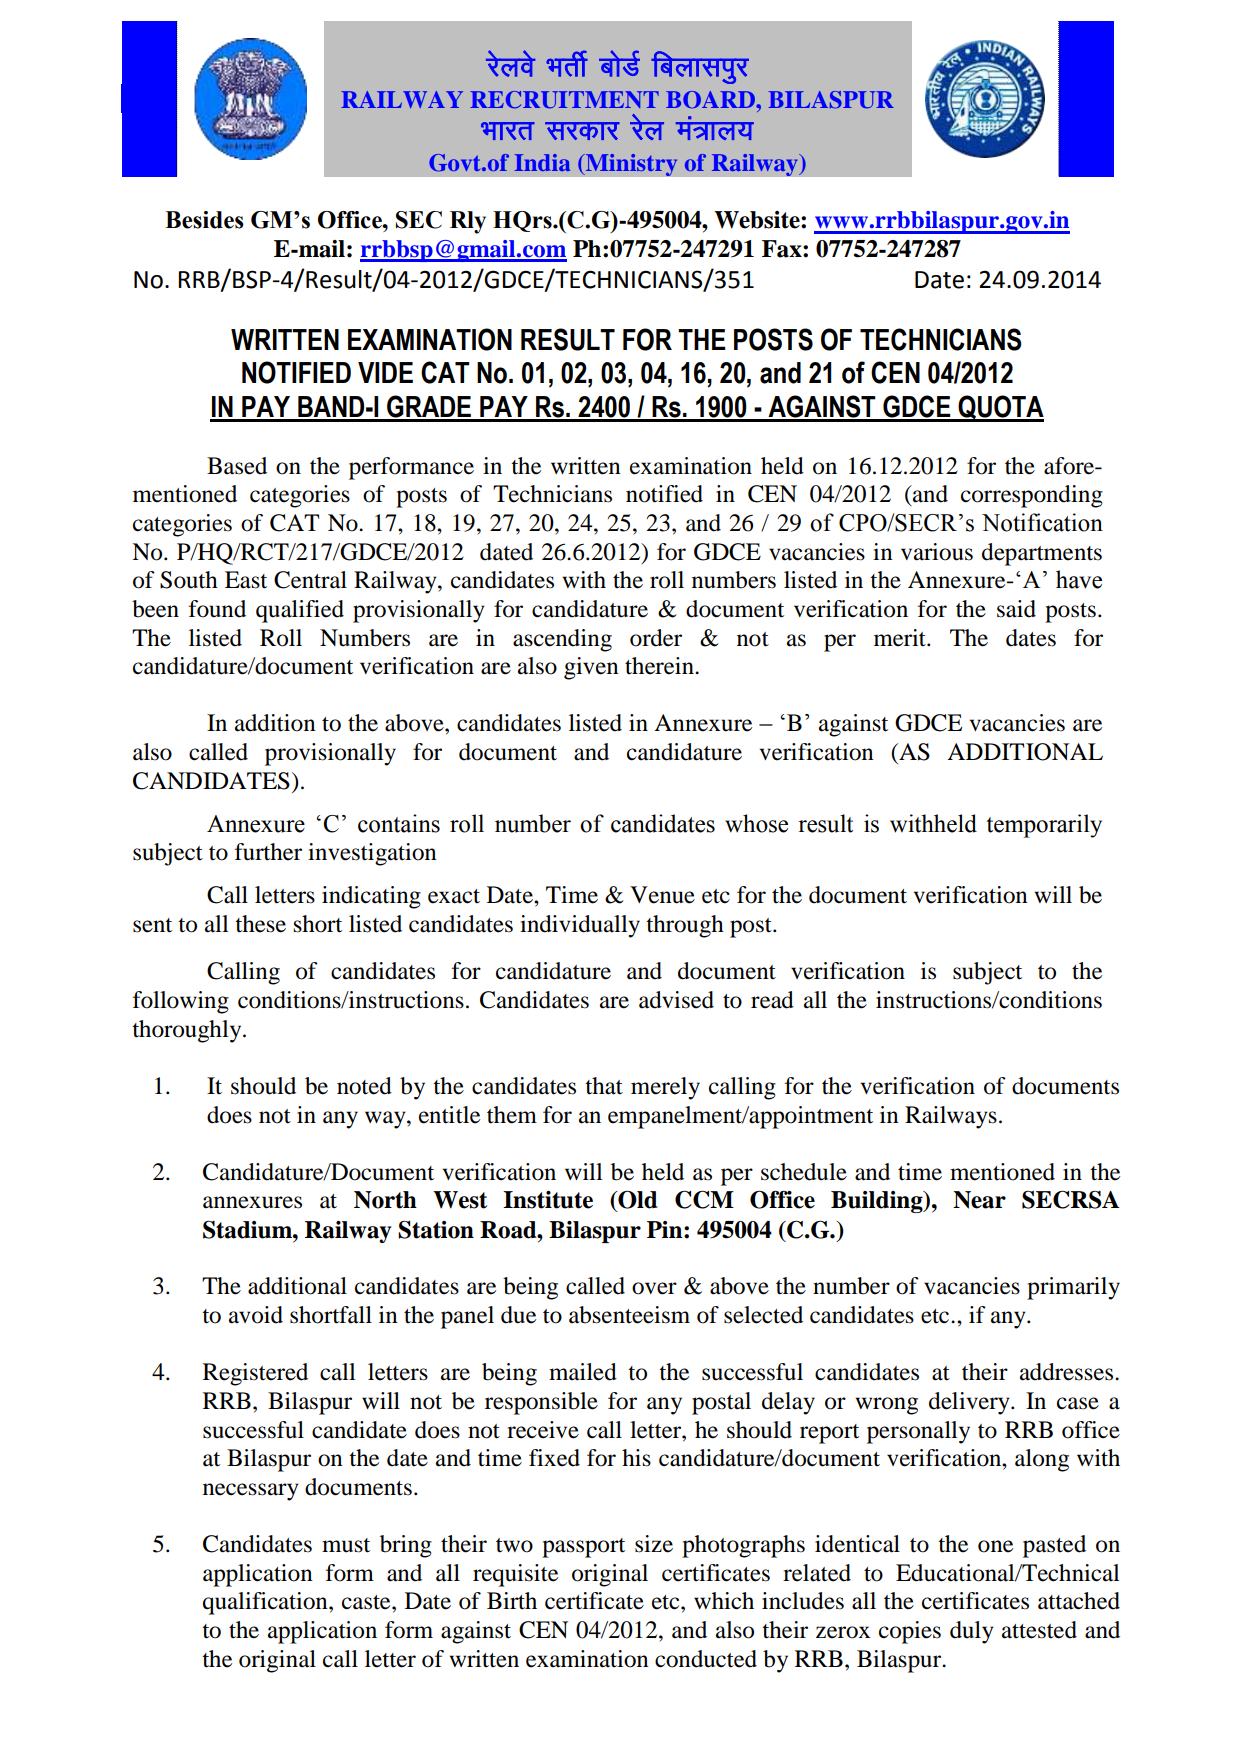  What do you see at coordinates (364, 1086) in the screenshot?
I see `noted` at bounding box center [364, 1086].
